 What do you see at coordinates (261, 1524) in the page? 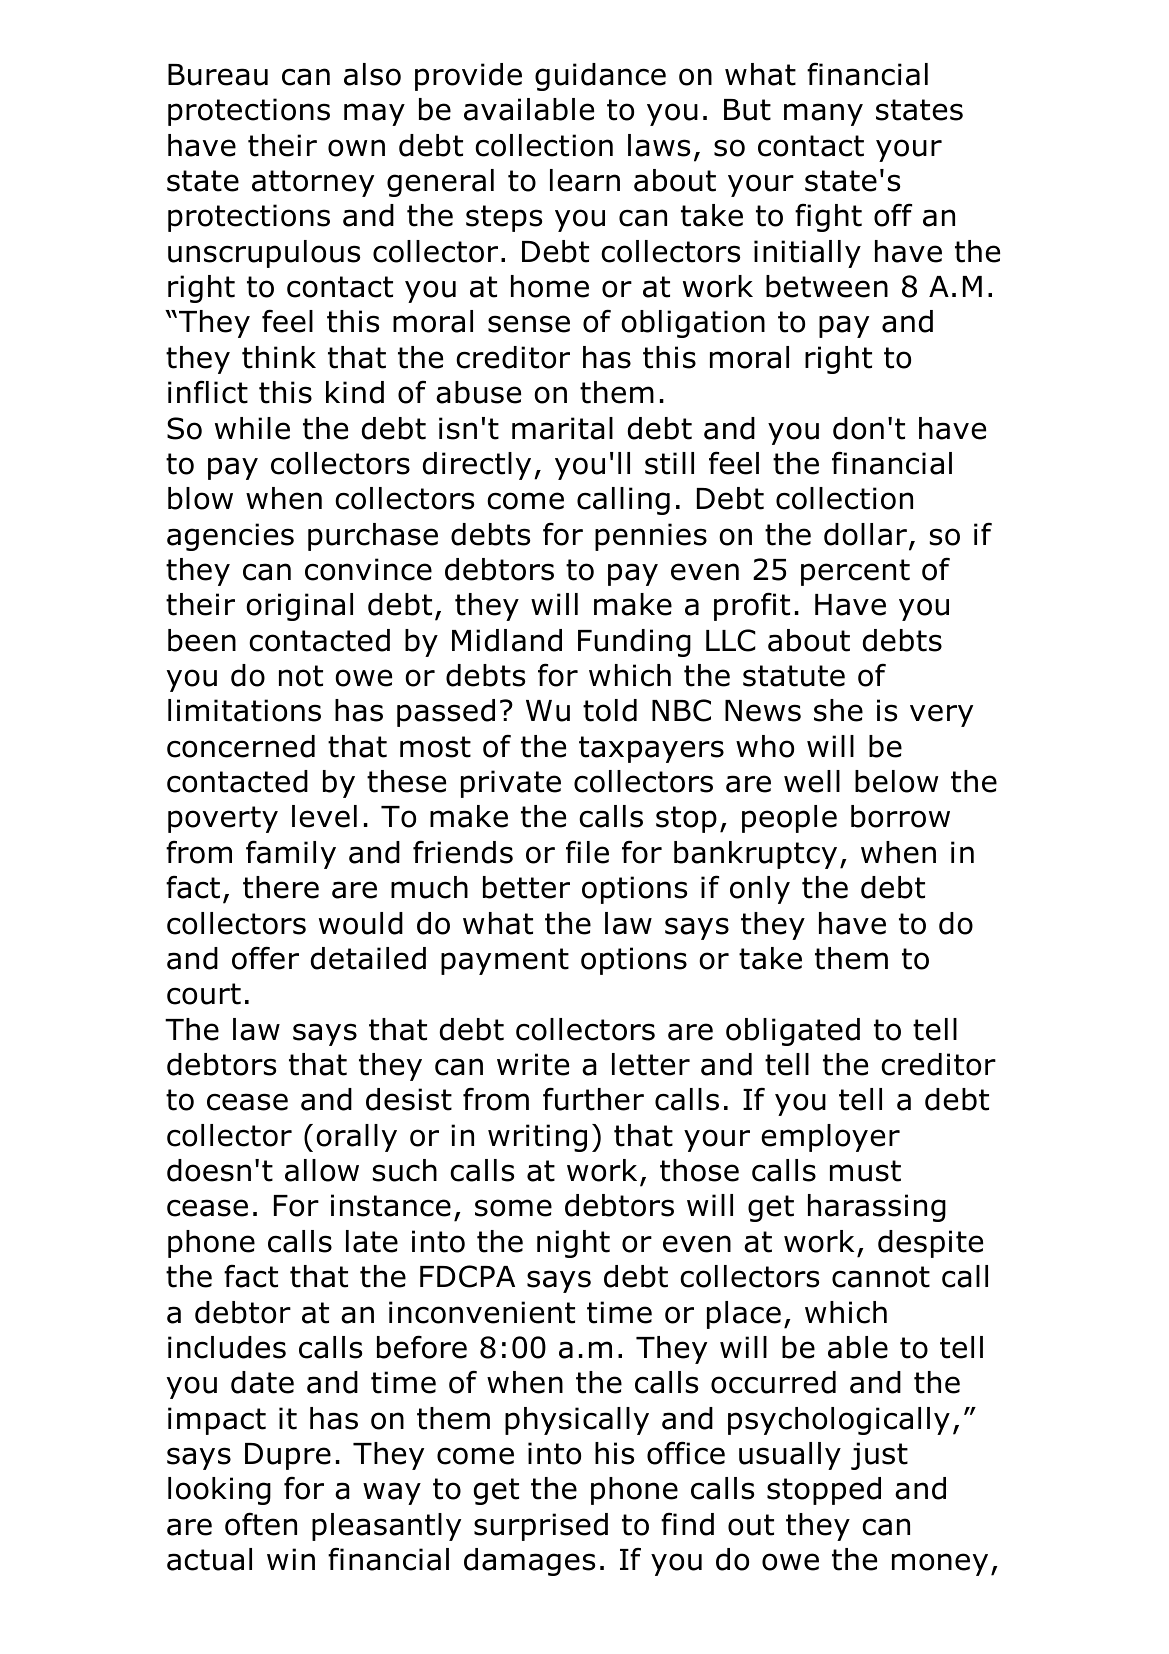
I see `often` at bounding box center [261, 1524].
